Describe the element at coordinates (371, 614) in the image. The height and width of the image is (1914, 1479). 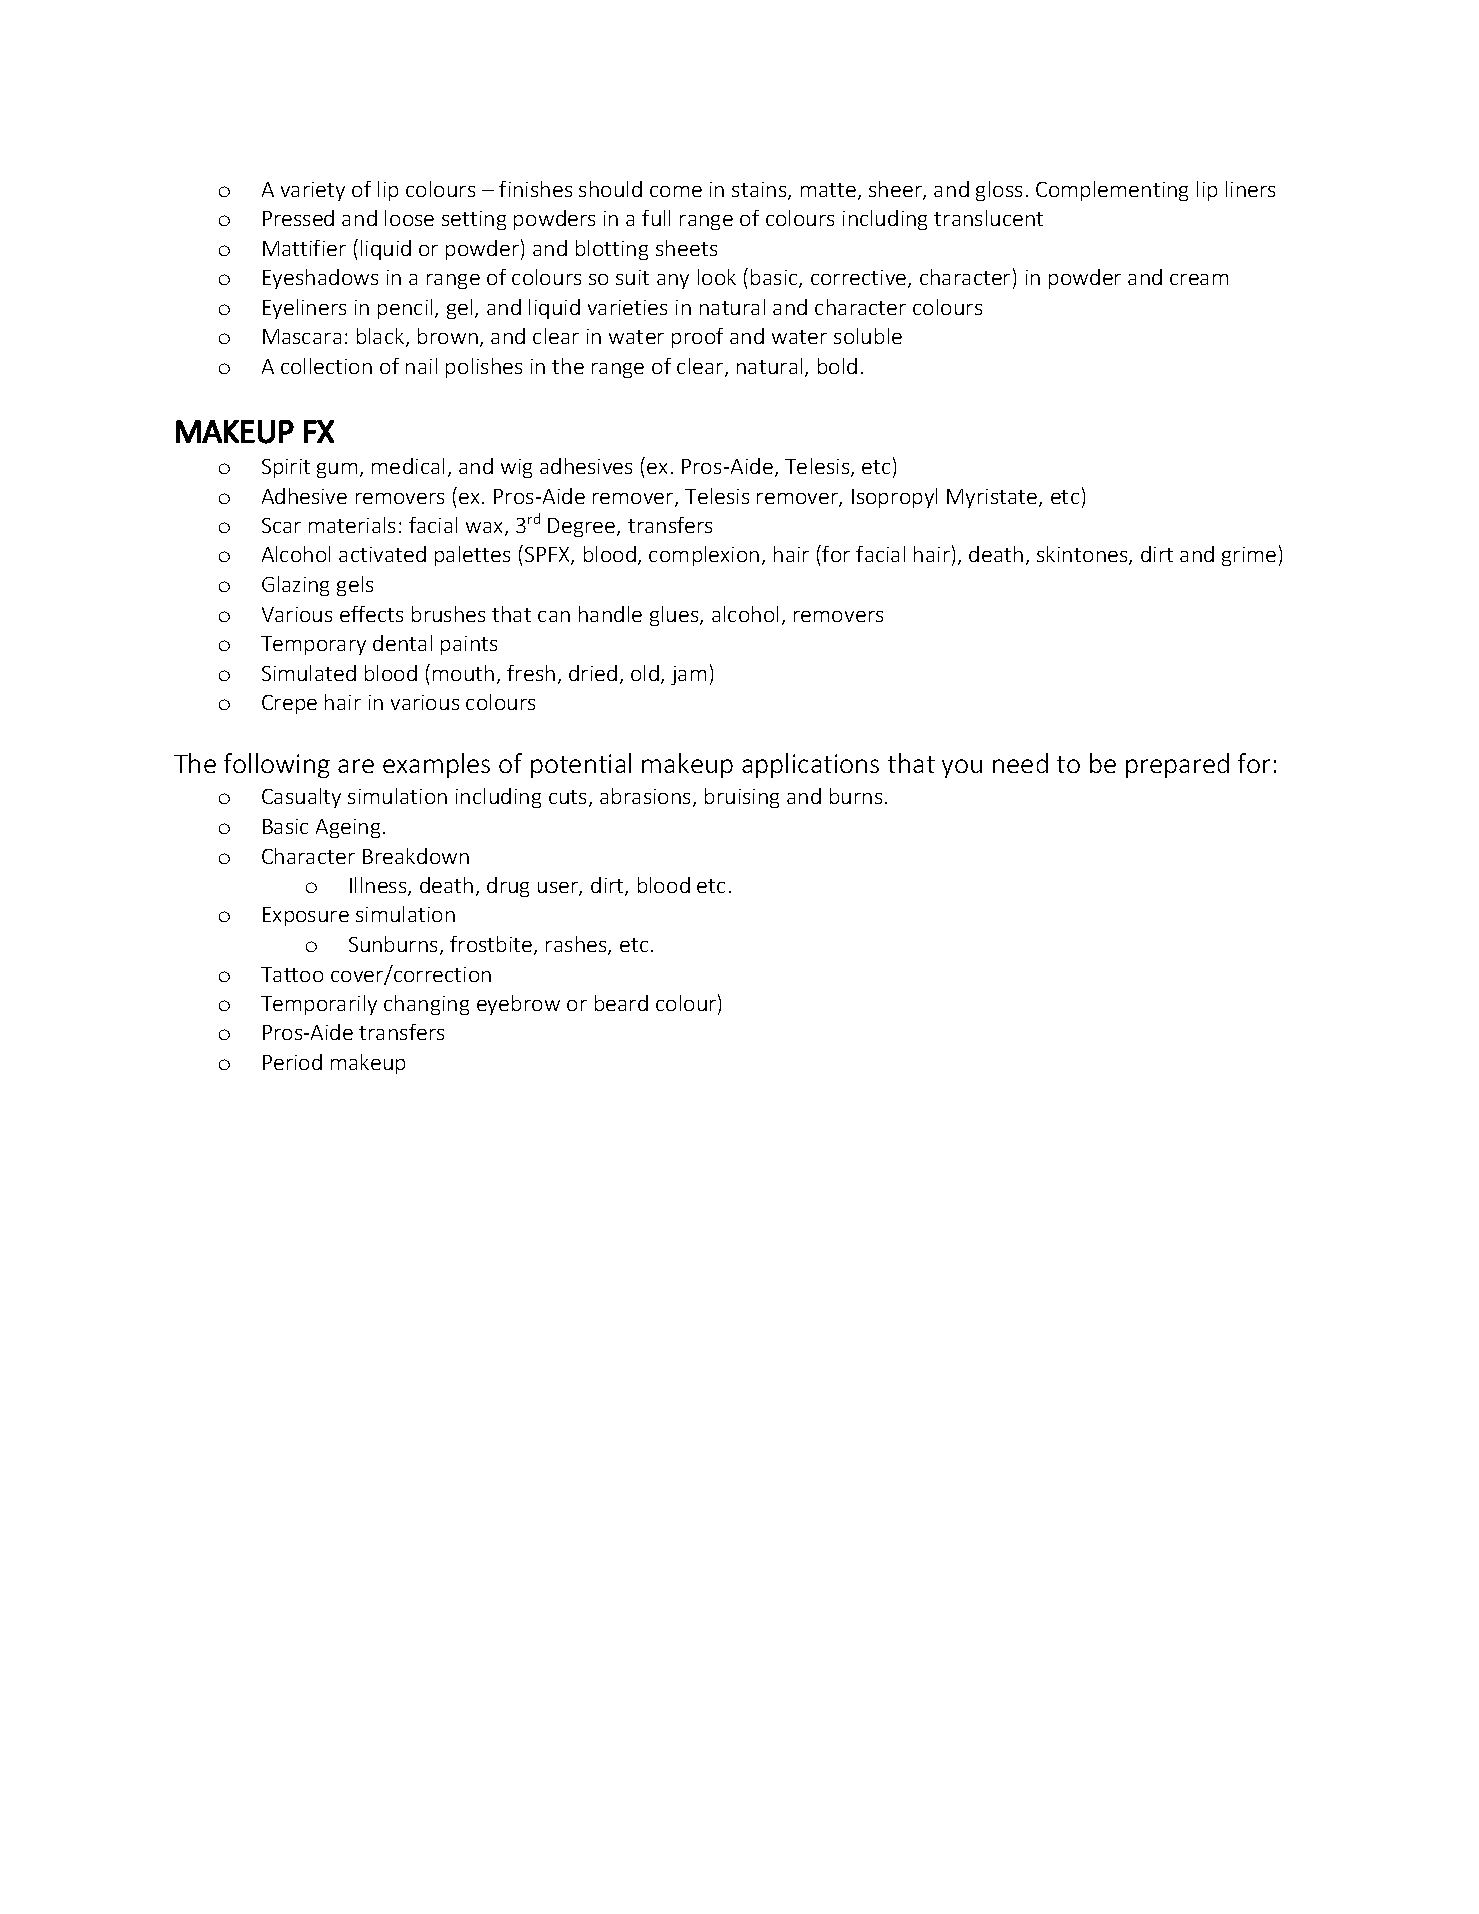
I see `effects` at that location.
